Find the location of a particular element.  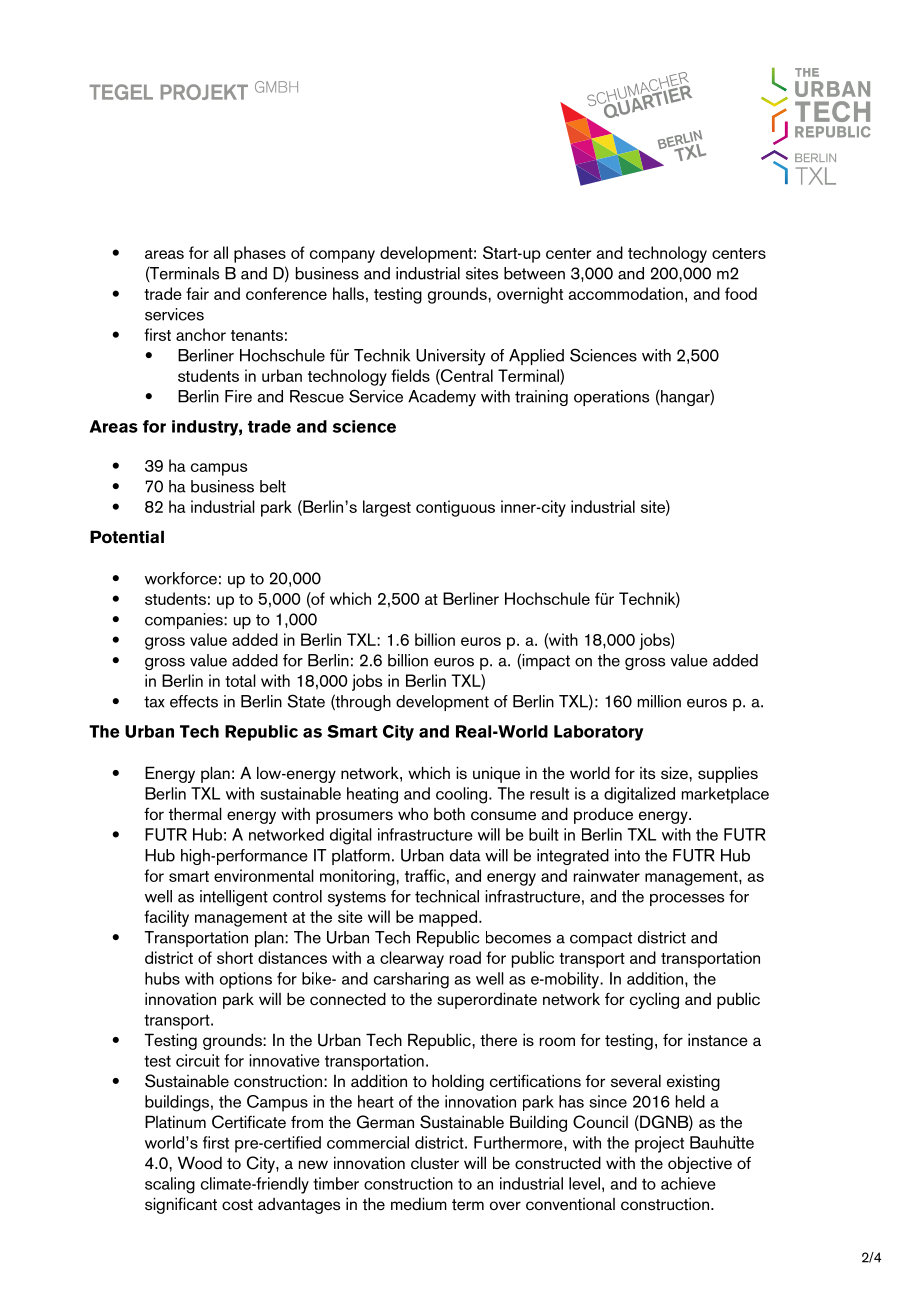

halls is located at coordinates (348, 293).
